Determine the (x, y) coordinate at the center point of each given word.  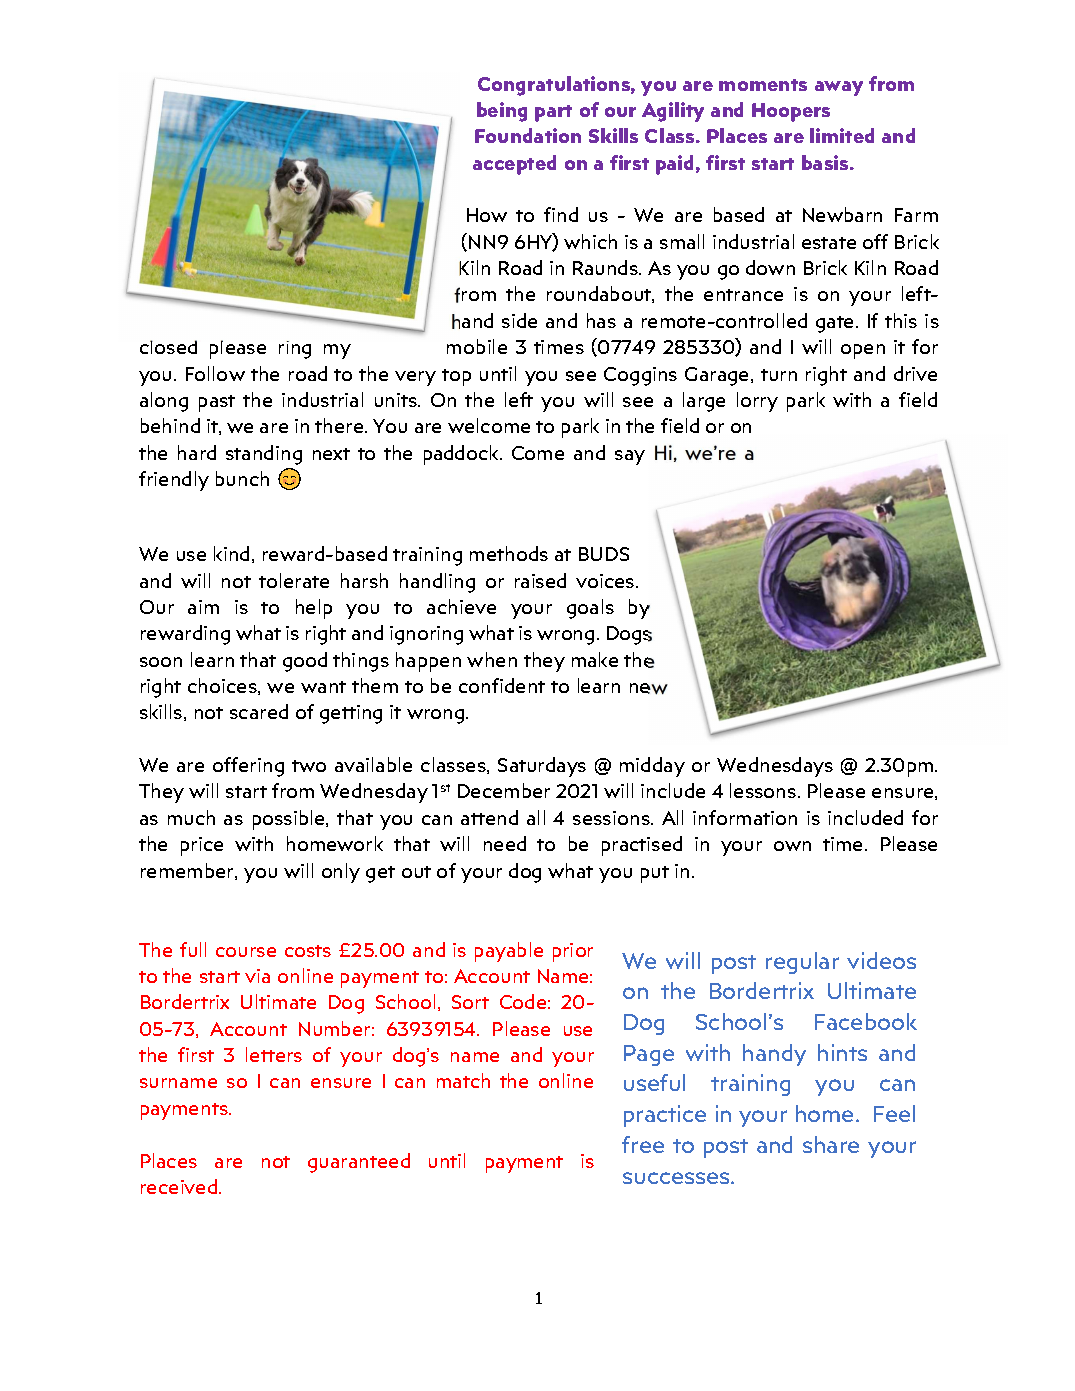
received (179, 1186)
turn (779, 375)
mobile (477, 346)
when (492, 659)
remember (188, 871)
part (553, 113)
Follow (215, 373)
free (643, 1144)
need (505, 843)
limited (842, 135)
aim (203, 607)
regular (802, 963)
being (502, 112)
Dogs (629, 635)
